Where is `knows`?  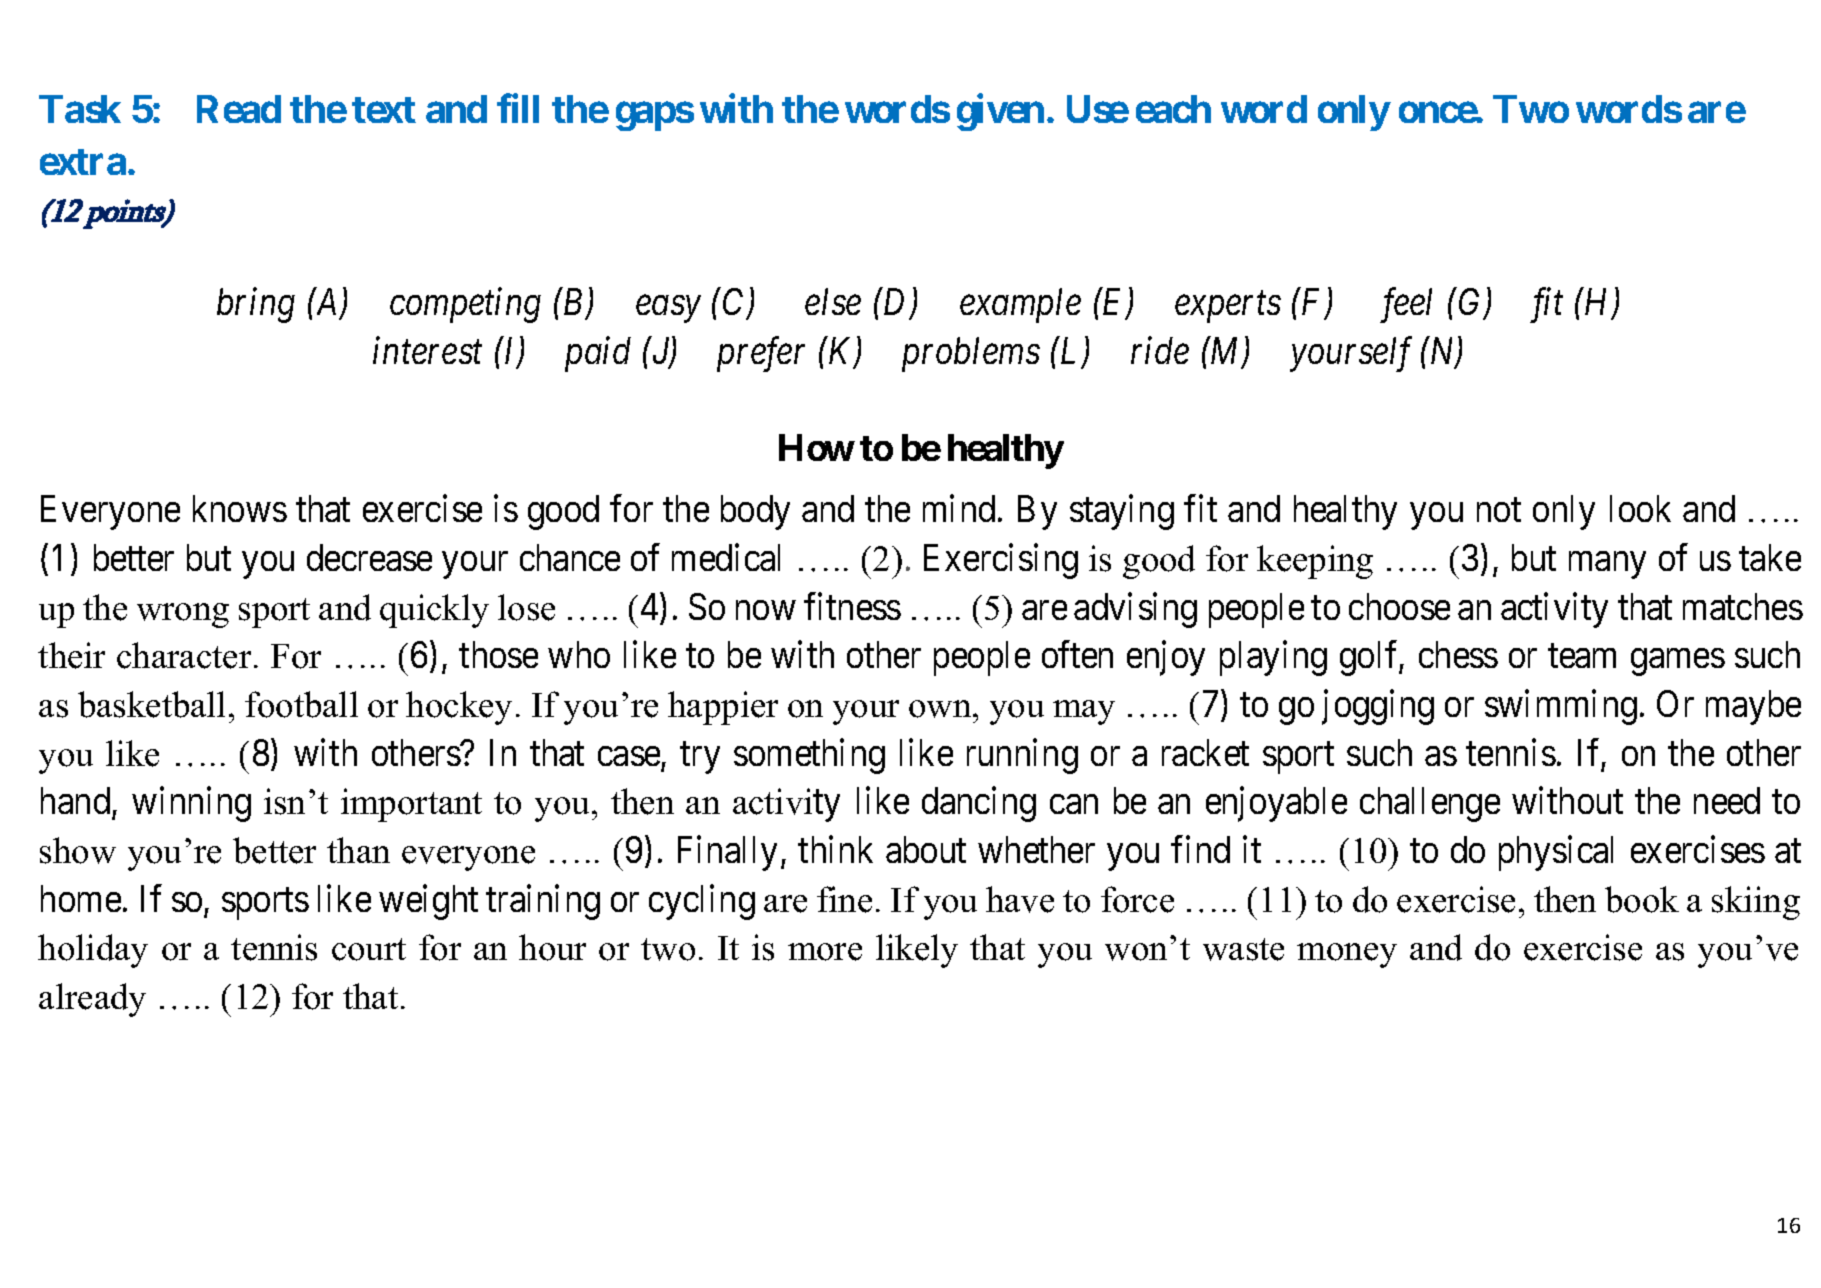
knows is located at coordinates (240, 508).
